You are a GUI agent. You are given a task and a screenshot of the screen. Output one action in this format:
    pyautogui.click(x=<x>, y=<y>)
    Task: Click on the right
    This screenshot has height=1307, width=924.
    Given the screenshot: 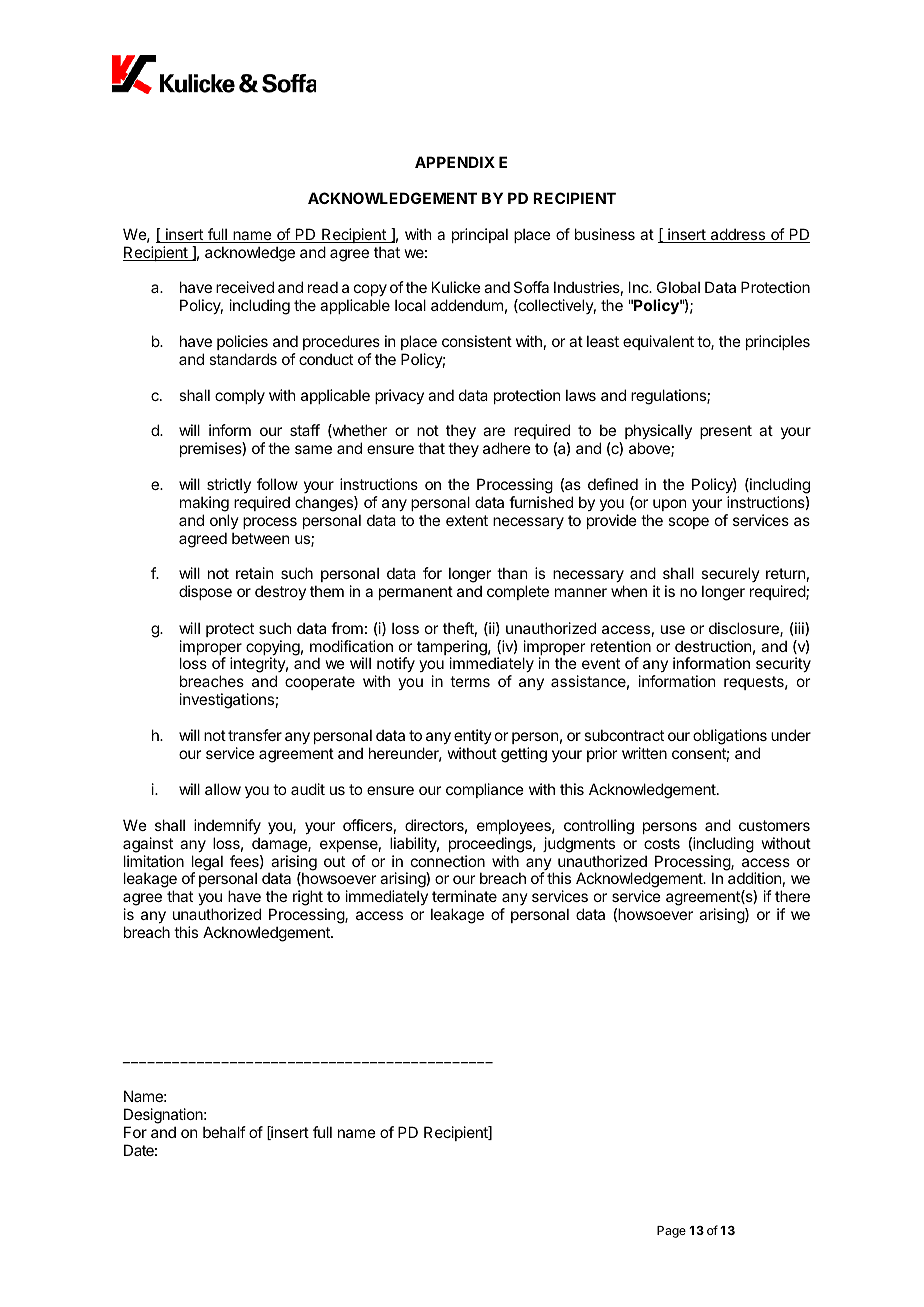 What is the action you would take?
    pyautogui.click(x=308, y=898)
